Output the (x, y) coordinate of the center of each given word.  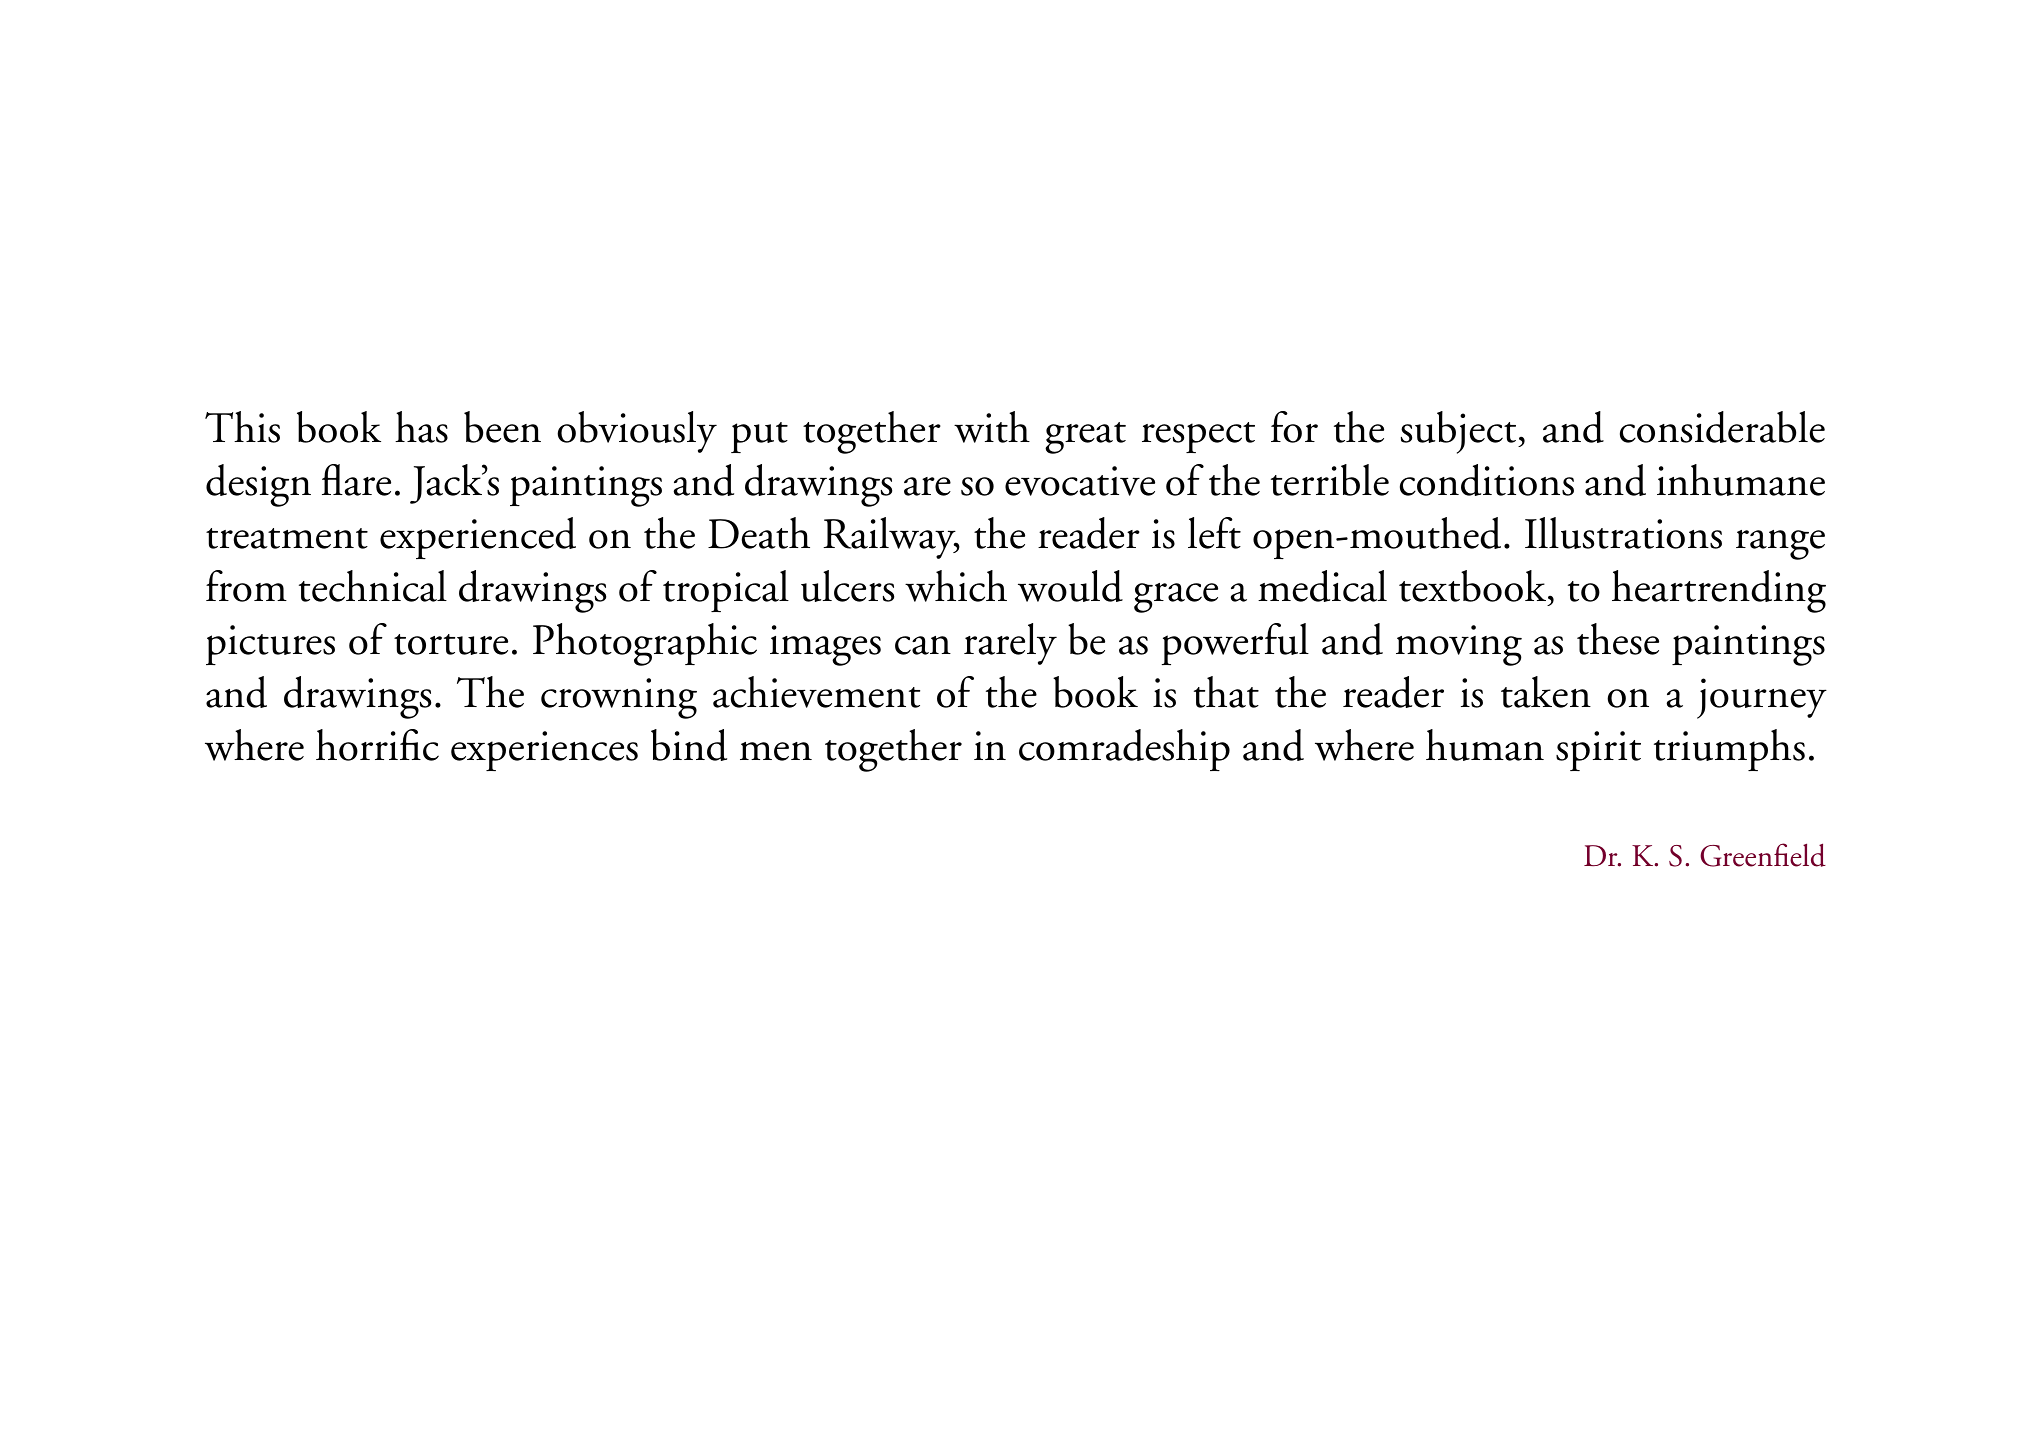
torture (451, 644)
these (1618, 639)
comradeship (1124, 750)
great (1085, 438)
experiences (544, 751)
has (421, 427)
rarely (1010, 644)
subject (1460, 432)
